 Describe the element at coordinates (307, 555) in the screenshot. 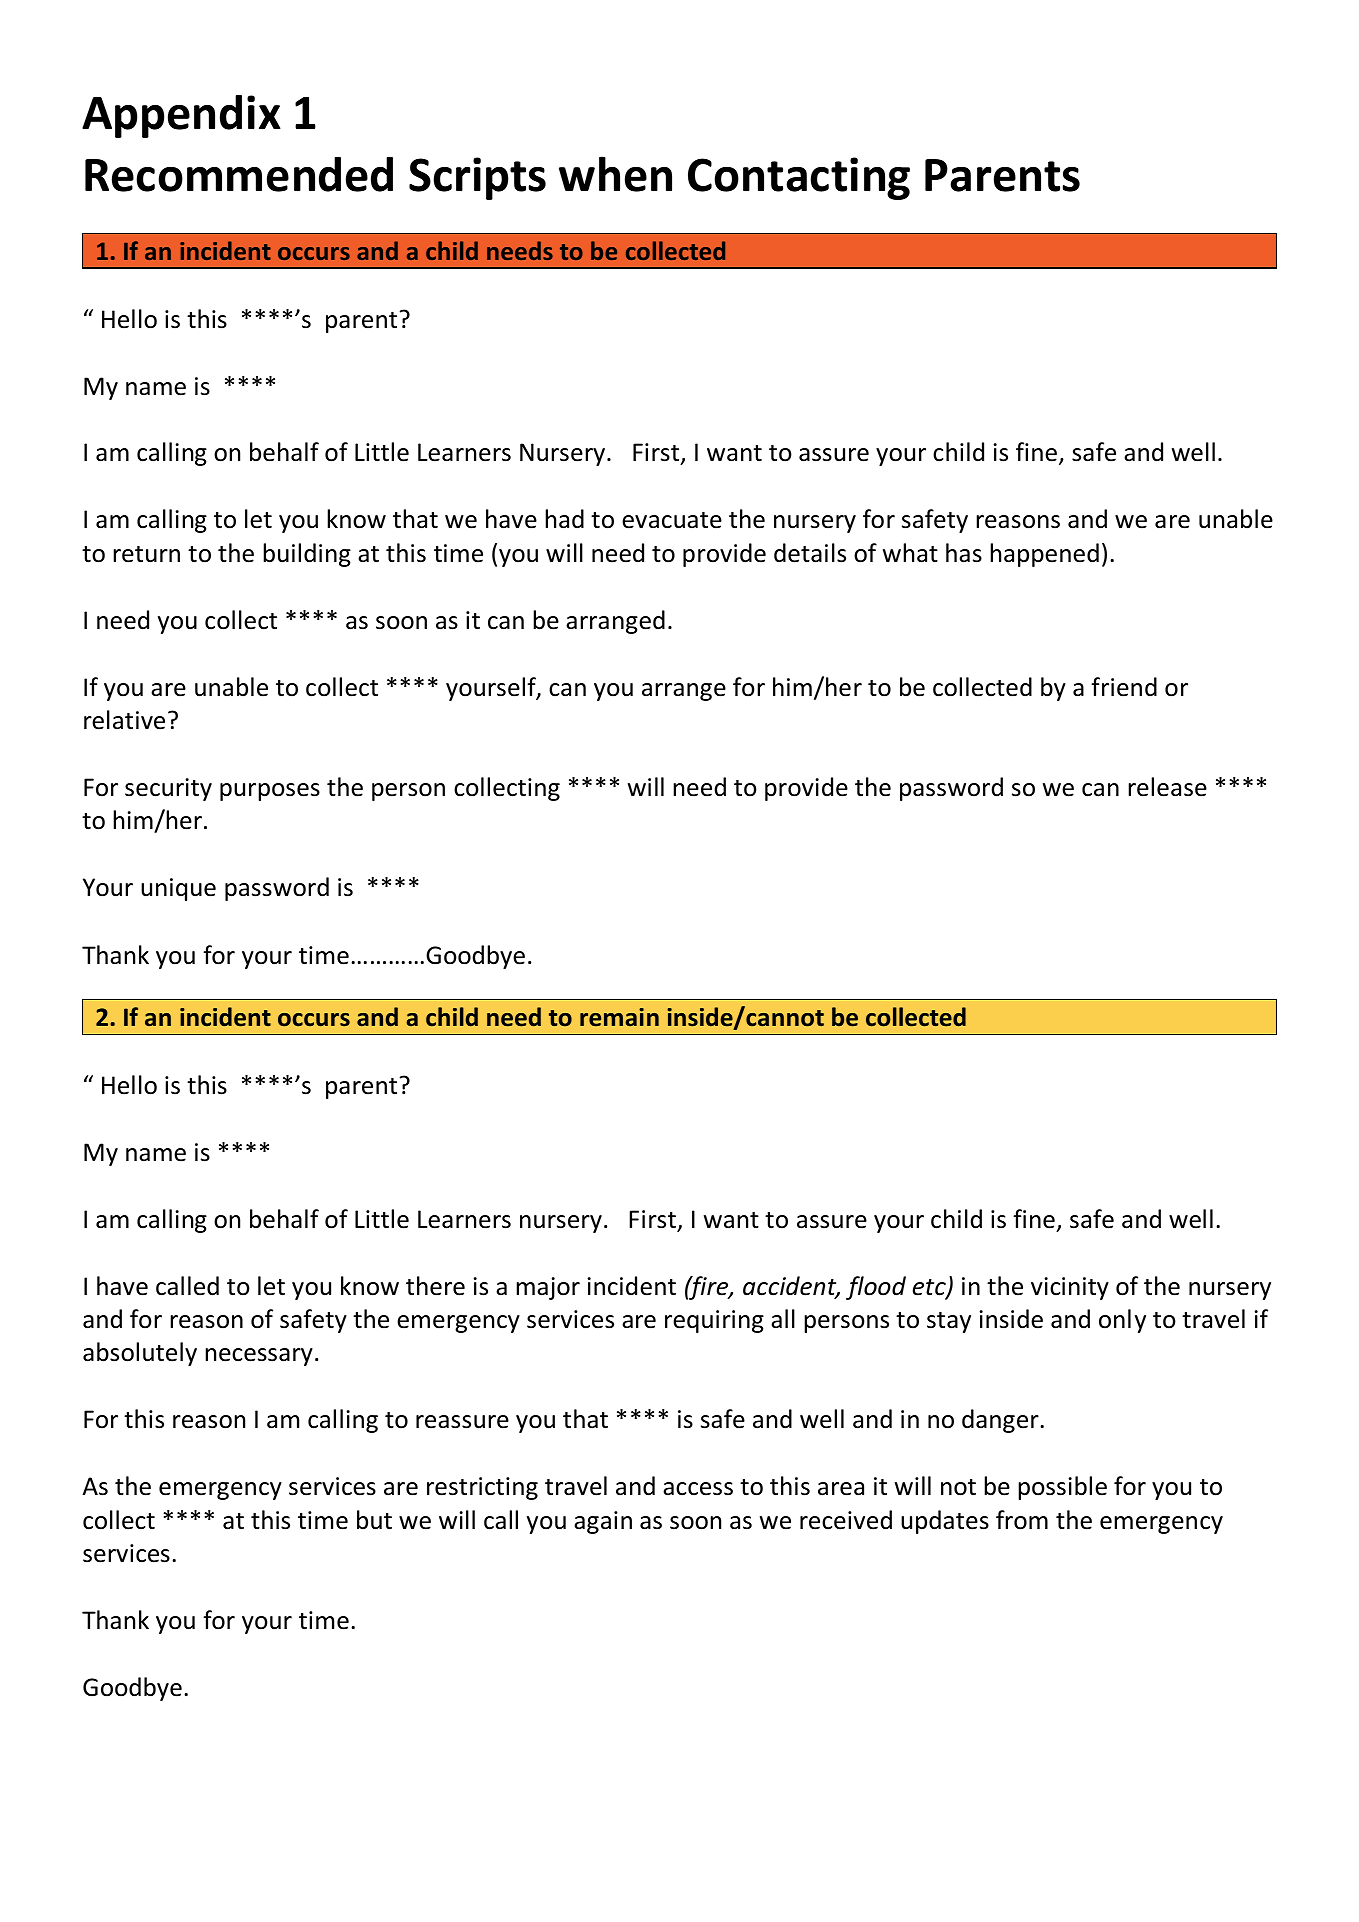

I see `building` at that location.
